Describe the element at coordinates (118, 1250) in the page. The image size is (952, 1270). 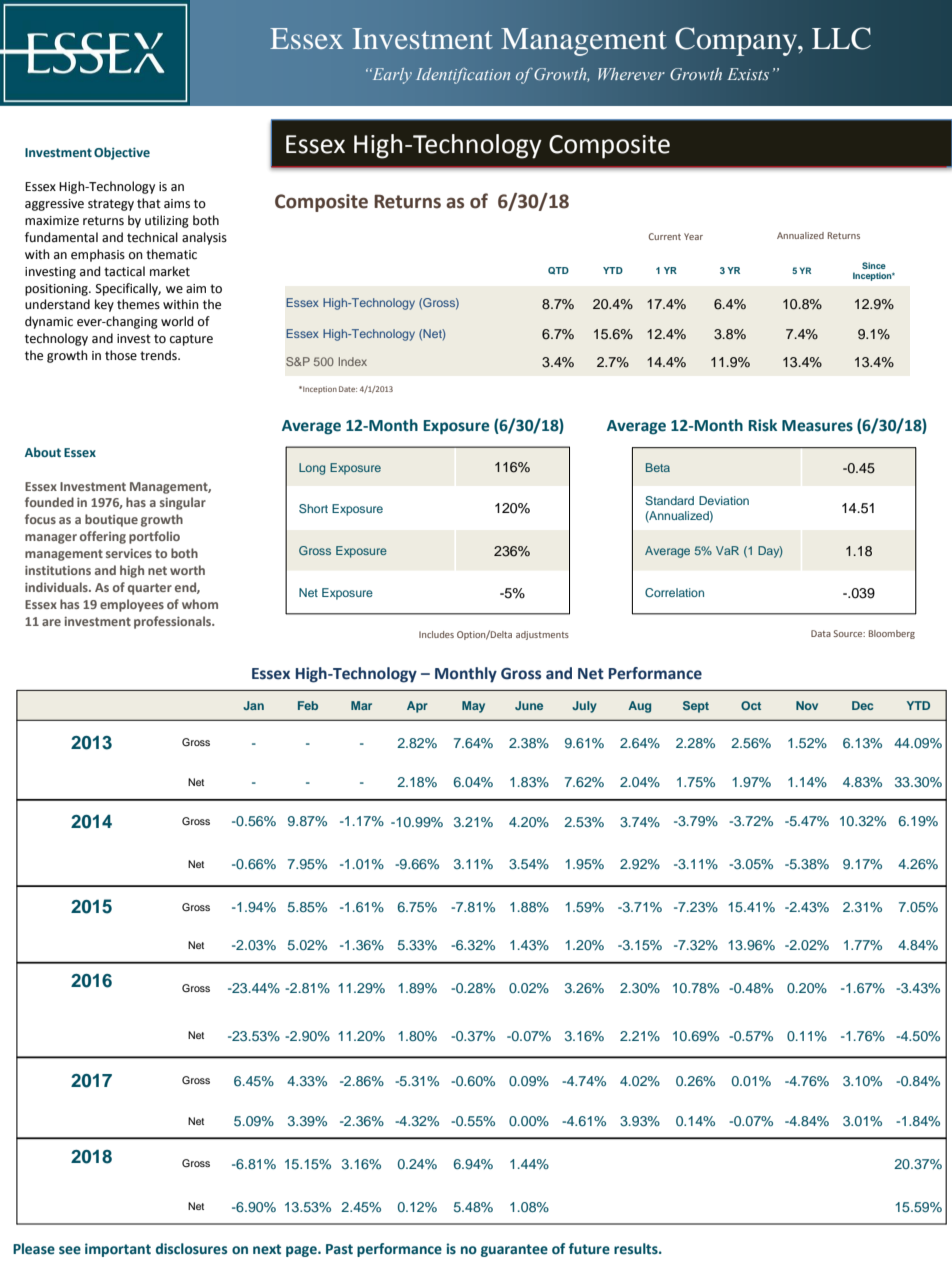
I see `important` at that location.
